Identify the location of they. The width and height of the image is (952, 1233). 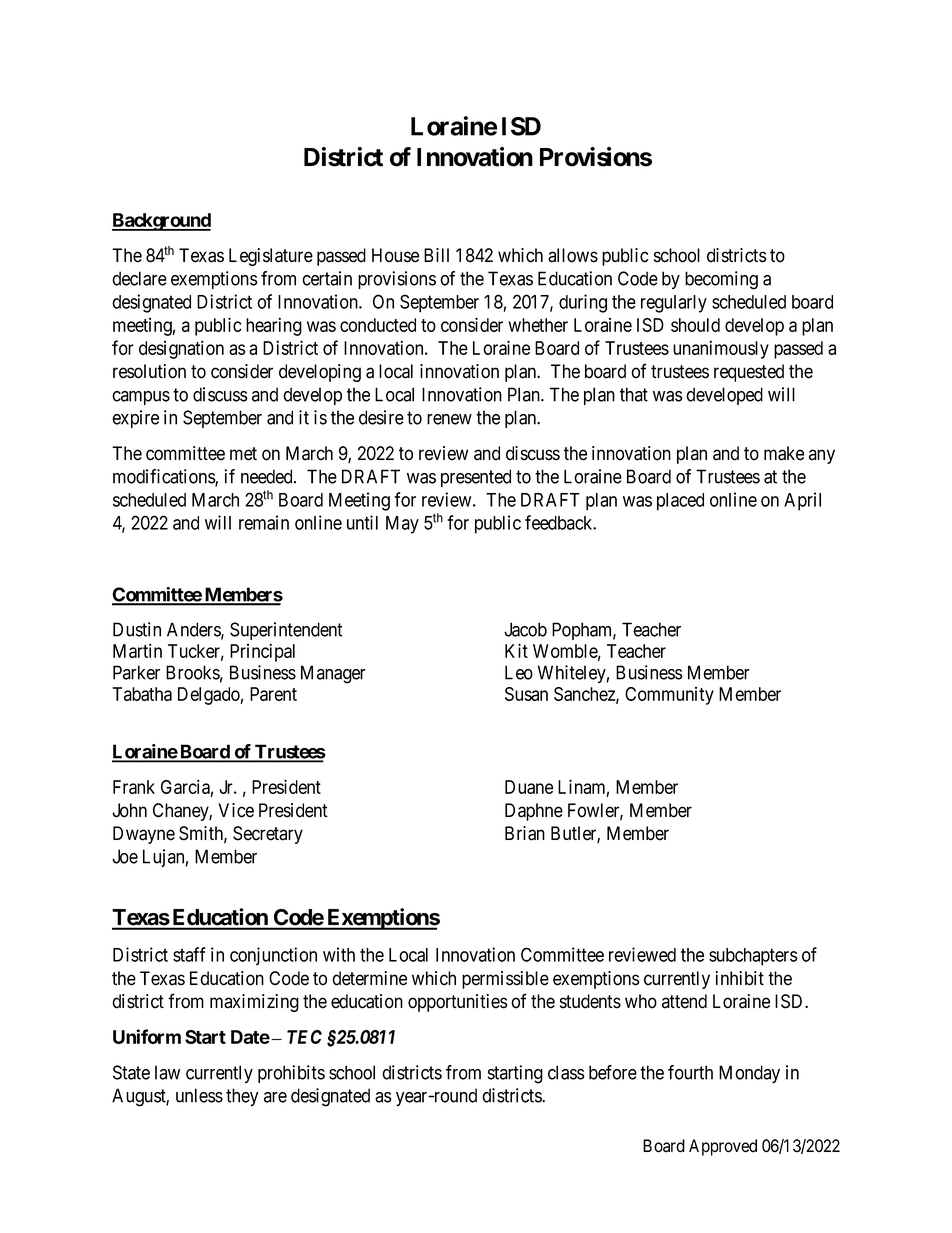
(242, 1097).
